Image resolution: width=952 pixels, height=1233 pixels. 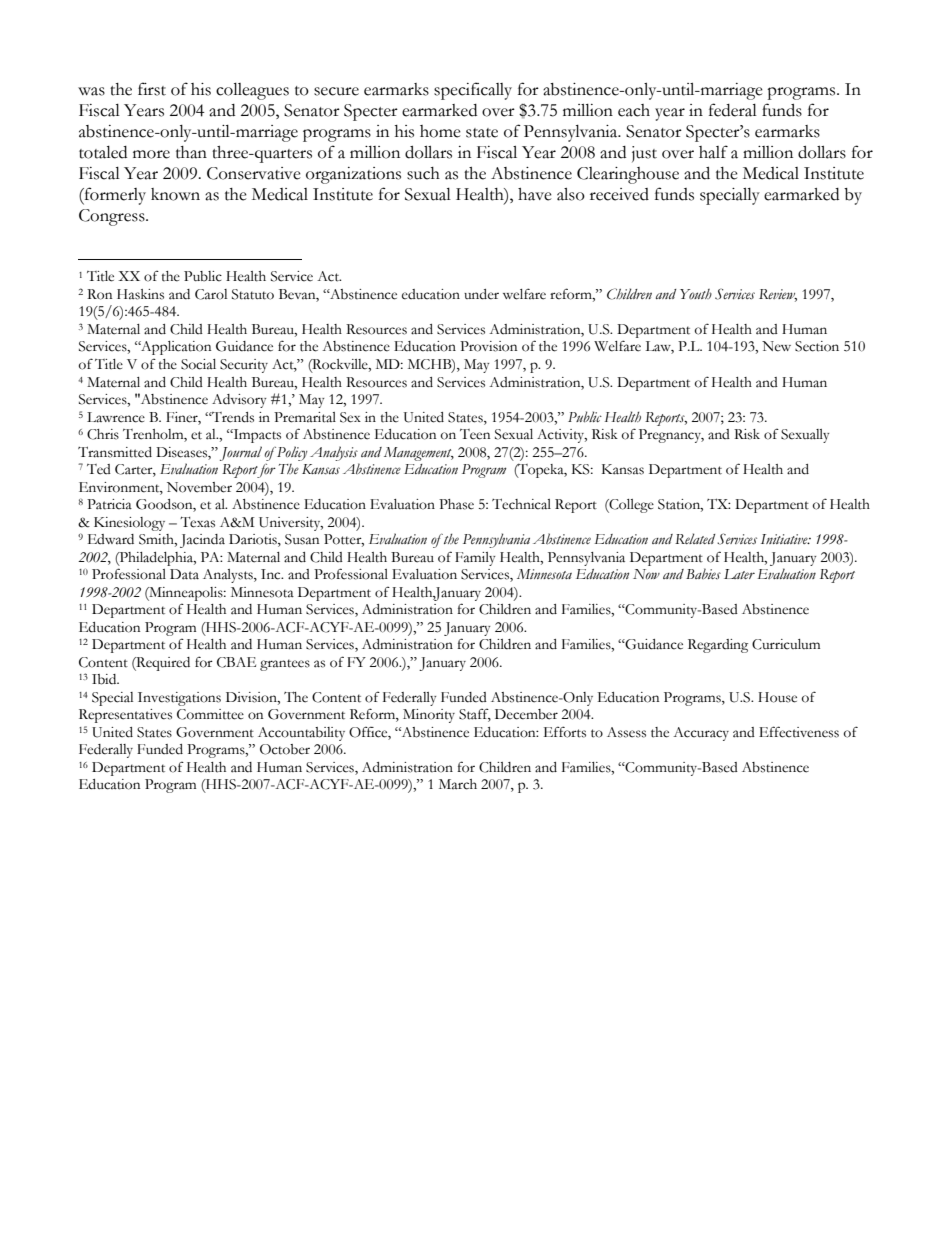 I want to click on Committee, so click(x=210, y=714).
